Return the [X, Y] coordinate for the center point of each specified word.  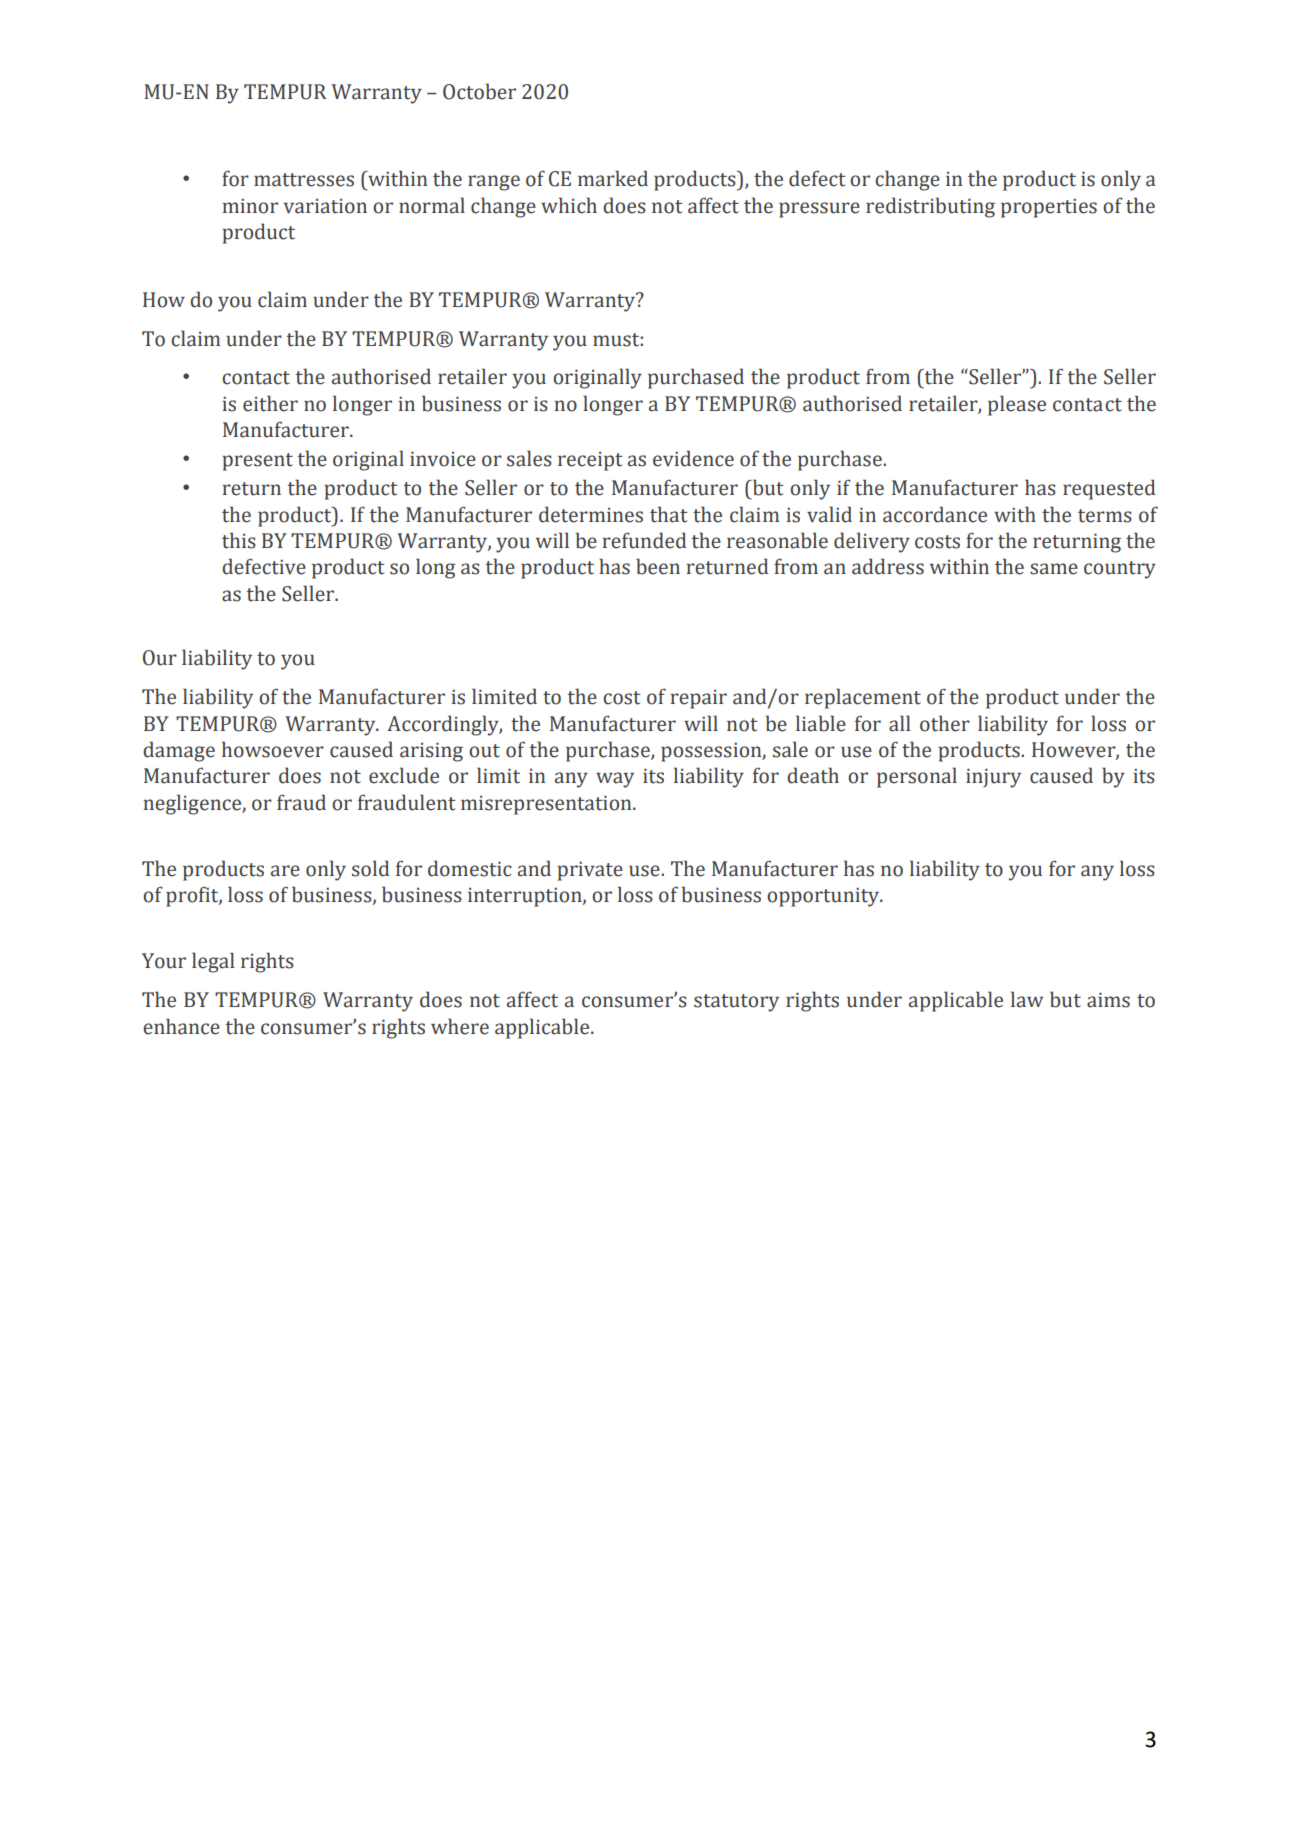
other [945, 723]
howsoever [273, 749]
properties [1049, 208]
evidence [693, 458]
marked [613, 178]
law [1027, 999]
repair [699, 699]
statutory [736, 1003]
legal [213, 962]
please [1017, 405]
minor [250, 206]
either [270, 403]
